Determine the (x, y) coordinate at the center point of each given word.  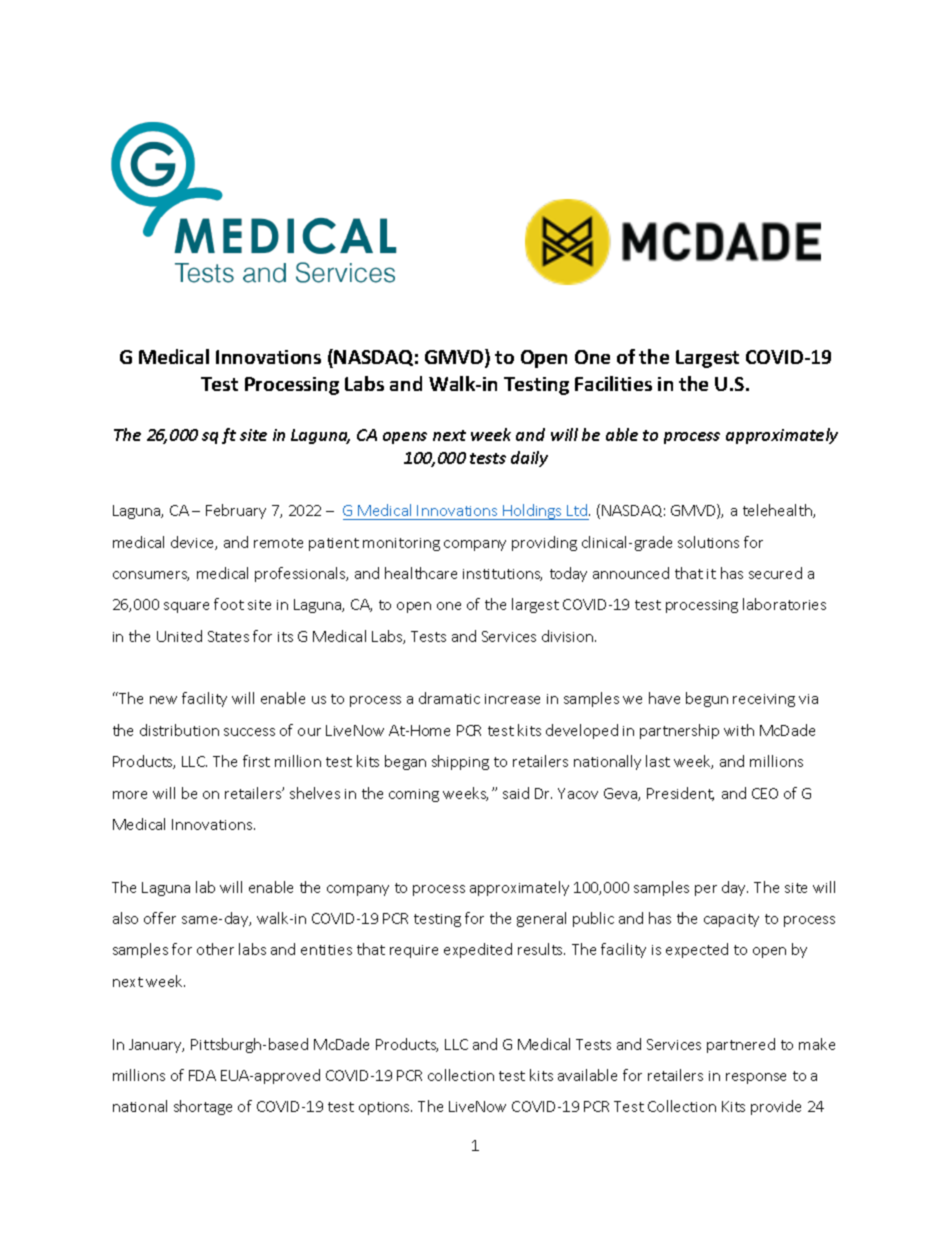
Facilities (613, 383)
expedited (478, 950)
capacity (731, 920)
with (739, 730)
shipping (460, 762)
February (236, 511)
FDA (202, 1075)
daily (529, 459)
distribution (179, 730)
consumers (151, 576)
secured (775, 573)
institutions (502, 575)
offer (160, 918)
